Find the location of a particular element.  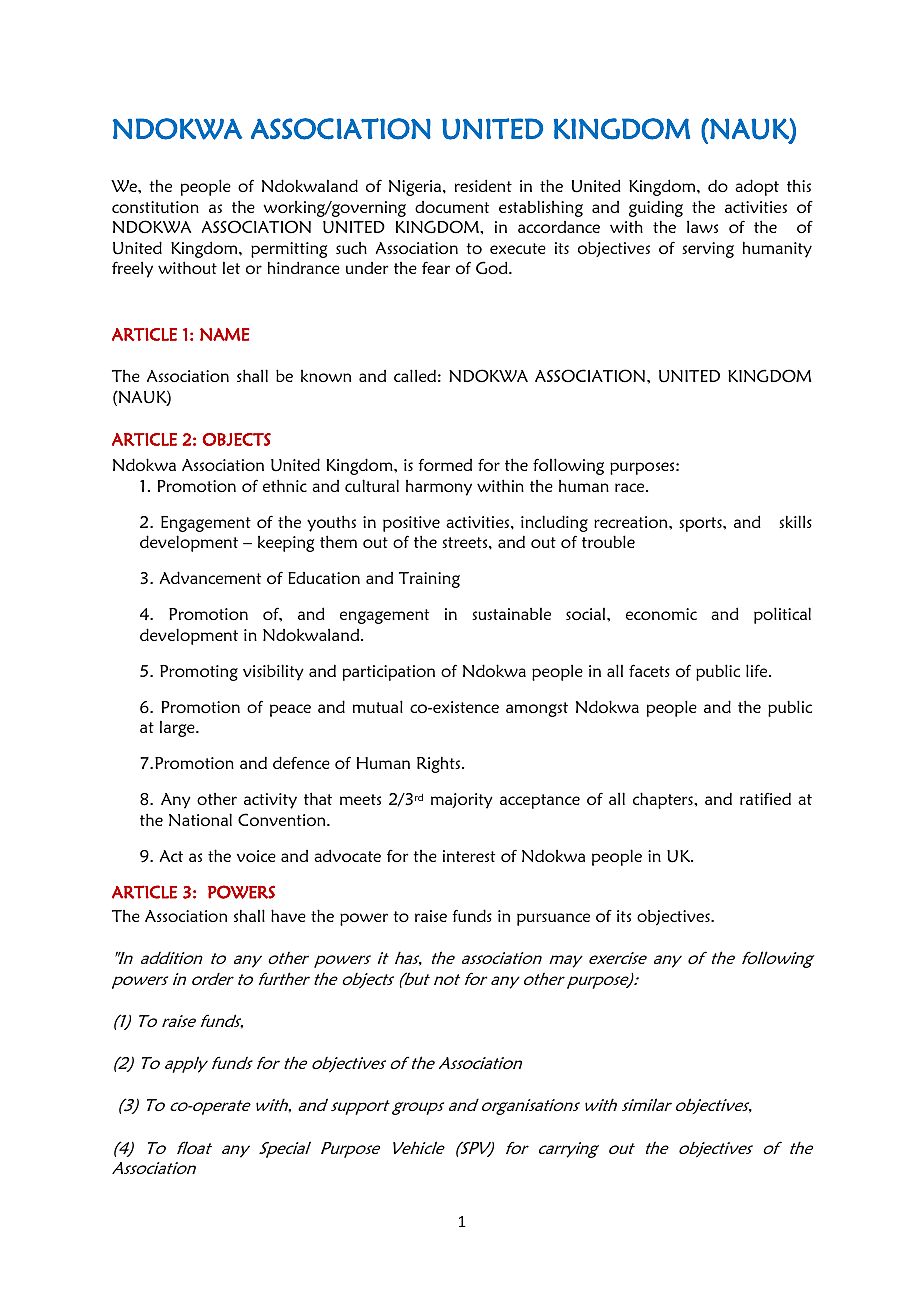

document is located at coordinates (452, 207).
